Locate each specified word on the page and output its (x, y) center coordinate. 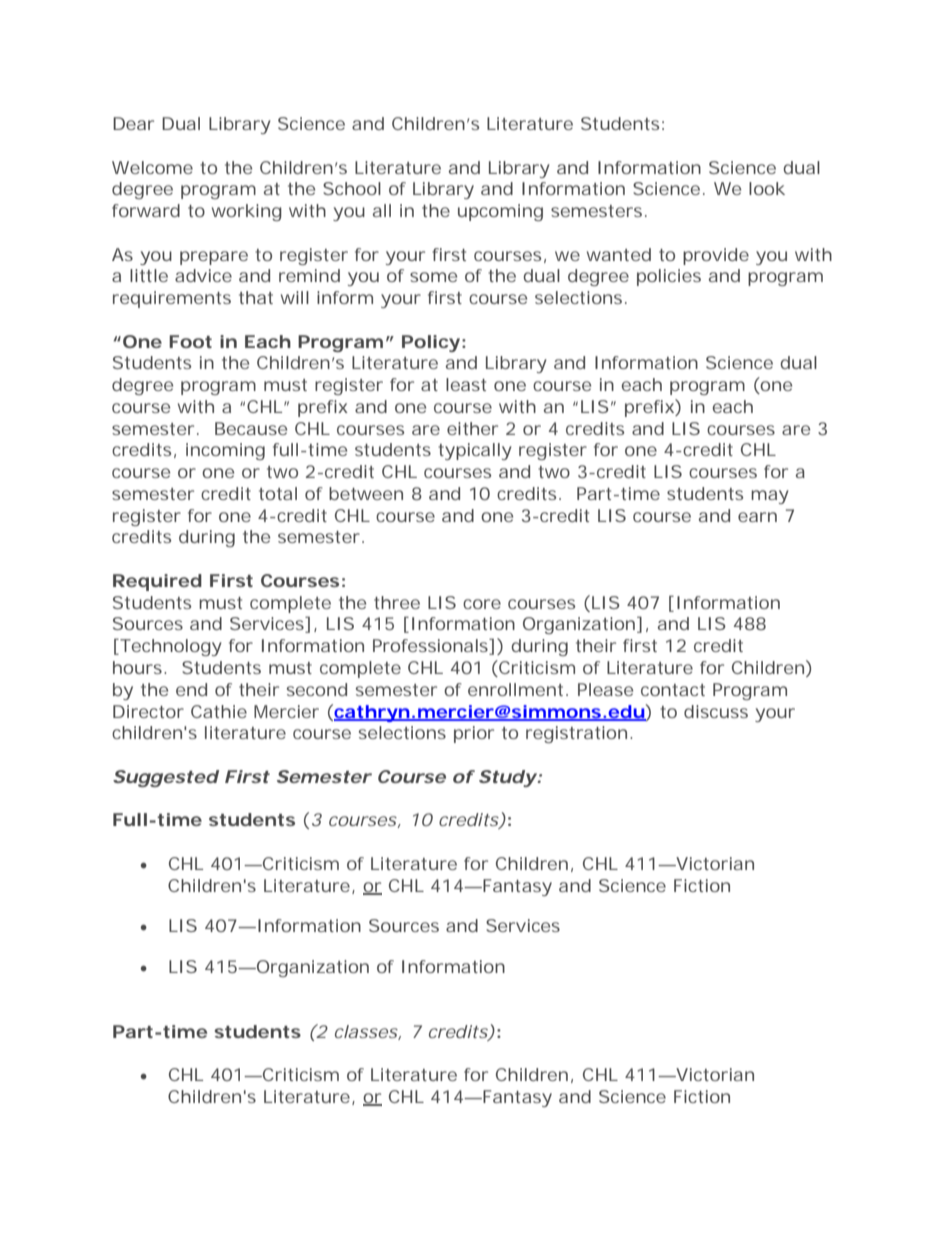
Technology (170, 647)
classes (367, 1032)
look (767, 188)
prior (474, 734)
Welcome (152, 167)
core (482, 604)
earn (757, 517)
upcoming (500, 212)
